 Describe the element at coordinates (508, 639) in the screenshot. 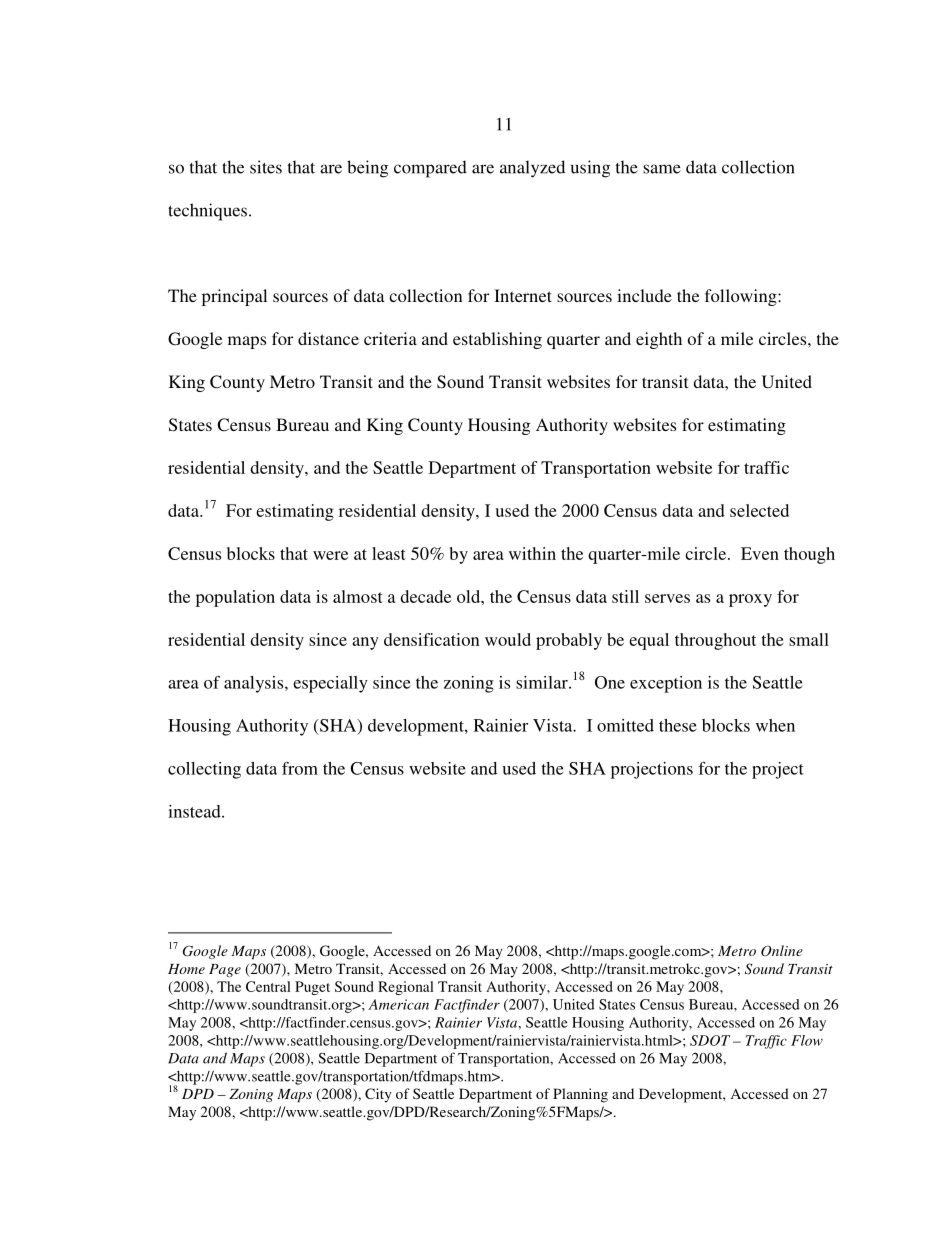

I see `would` at that location.
